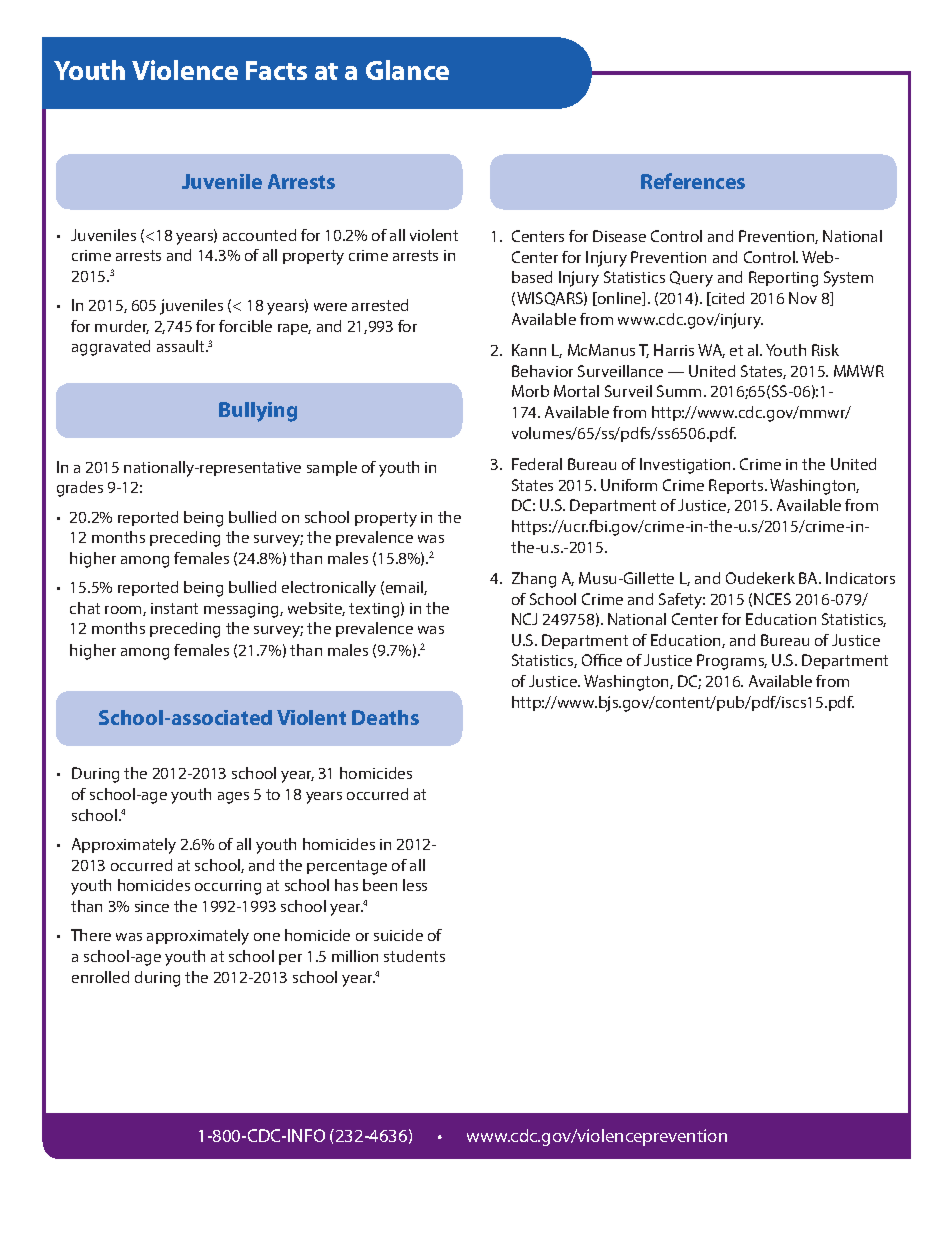 This screenshot has width=952, height=1233. I want to click on instant, so click(174, 608).
